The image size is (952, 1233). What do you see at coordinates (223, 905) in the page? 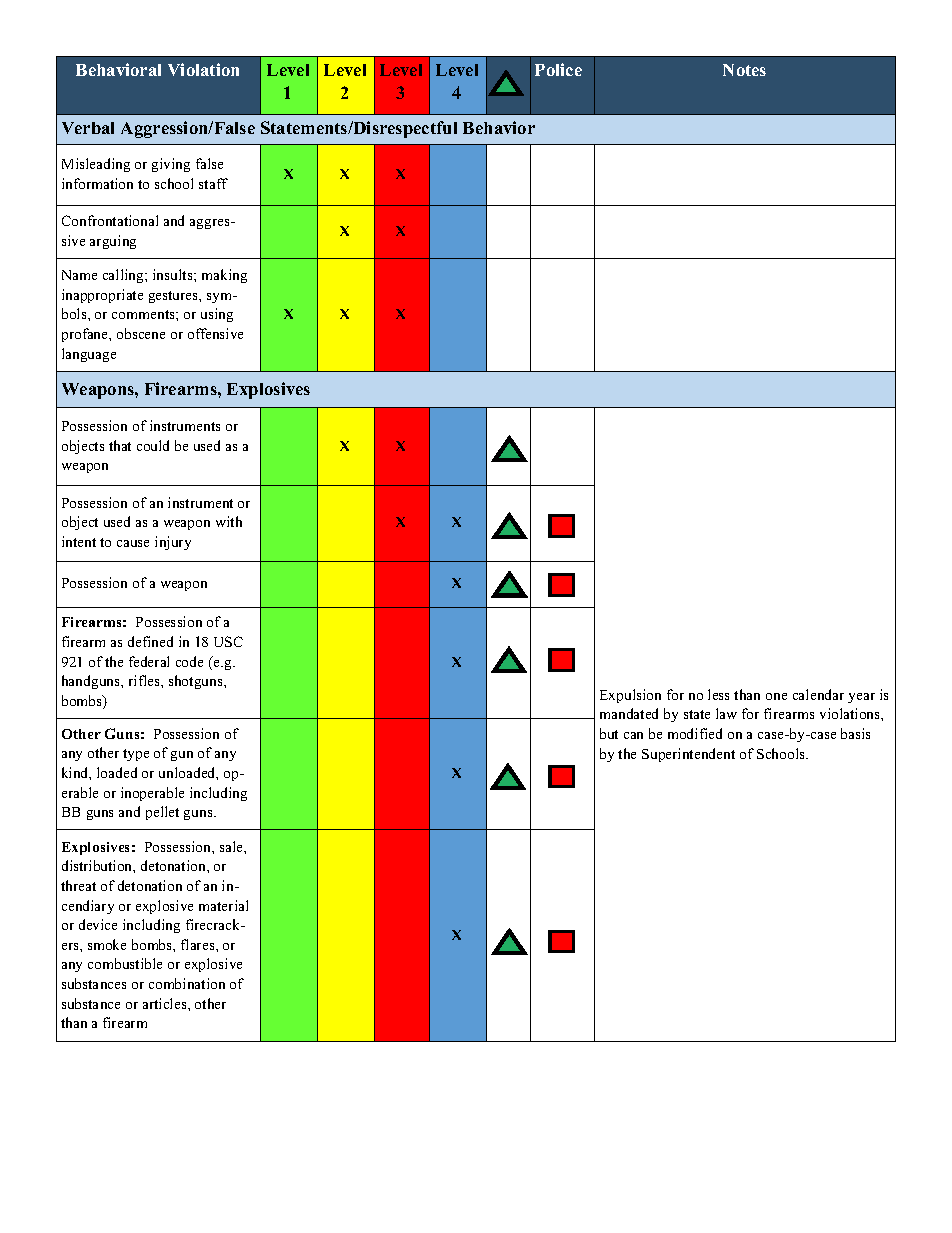
I see `material` at bounding box center [223, 905].
